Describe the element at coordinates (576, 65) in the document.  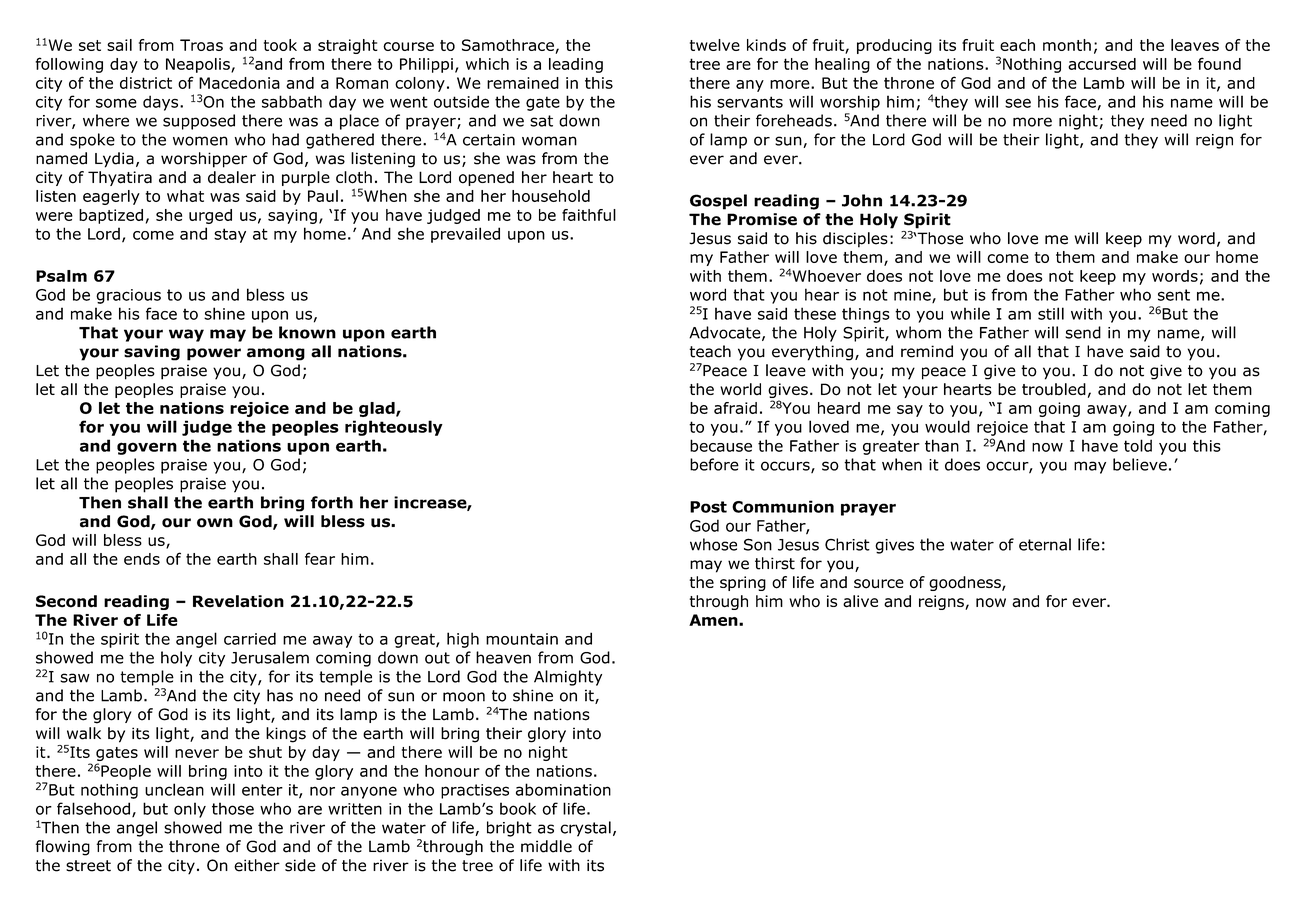
I see `leading` at that location.
